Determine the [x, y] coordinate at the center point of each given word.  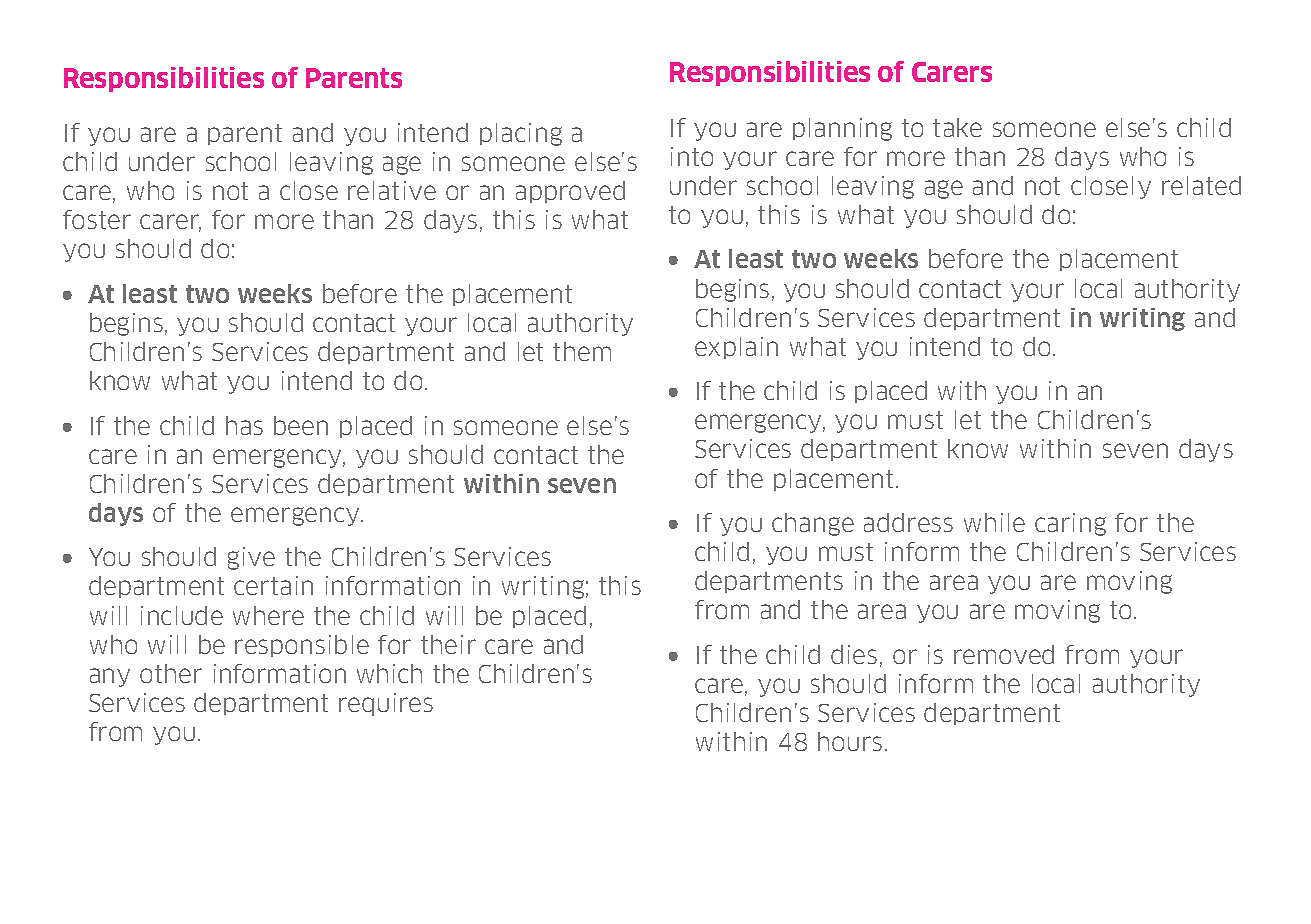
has [244, 425]
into [692, 156]
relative [392, 190]
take [957, 127]
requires [386, 704]
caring [1070, 524]
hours [850, 741]
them [582, 351]
